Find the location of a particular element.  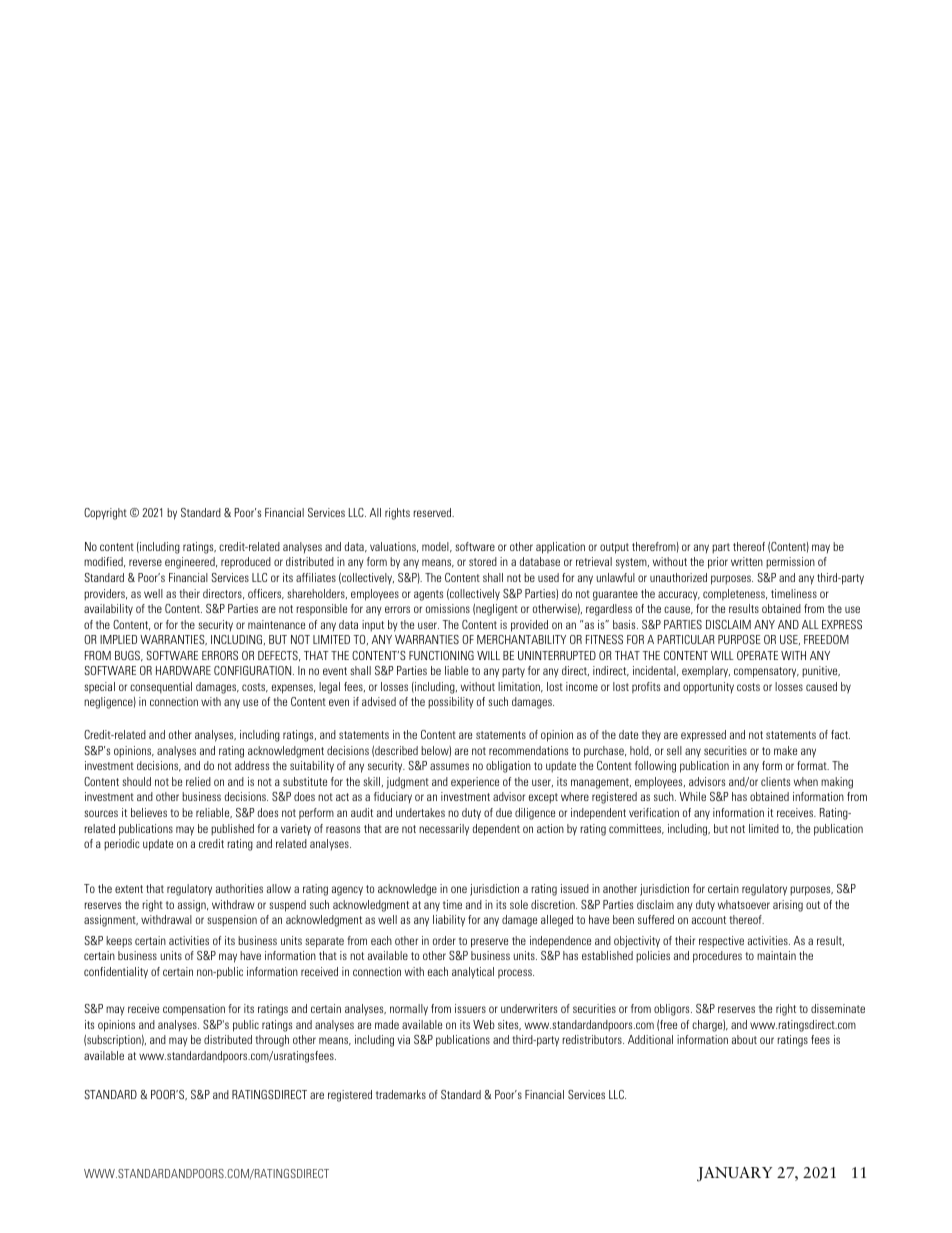

maintain is located at coordinates (776, 955).
